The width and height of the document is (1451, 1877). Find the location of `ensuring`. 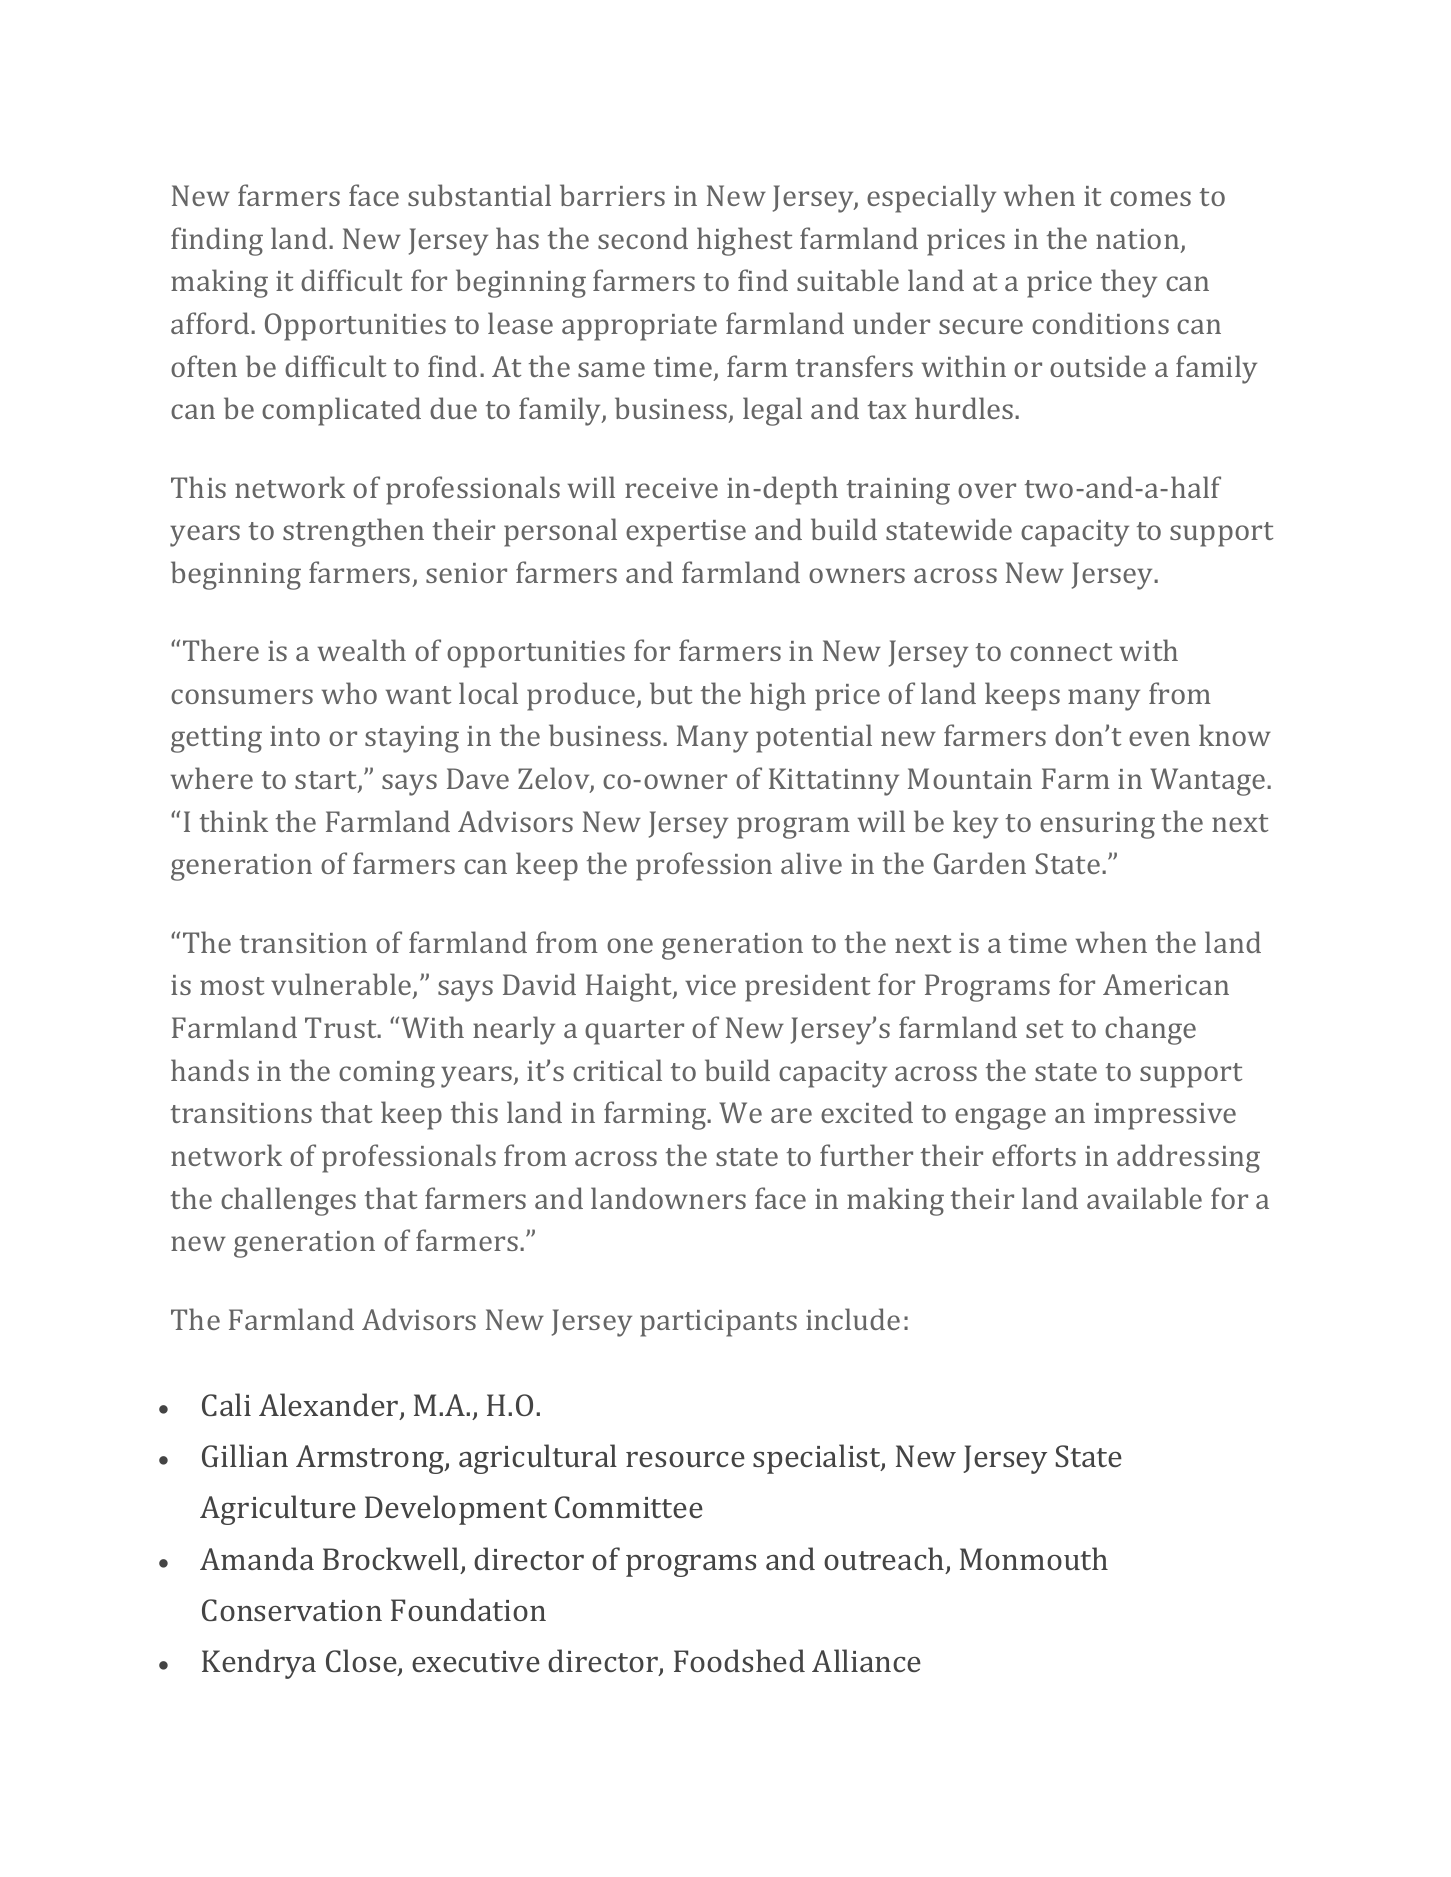

ensuring is located at coordinates (1097, 825).
